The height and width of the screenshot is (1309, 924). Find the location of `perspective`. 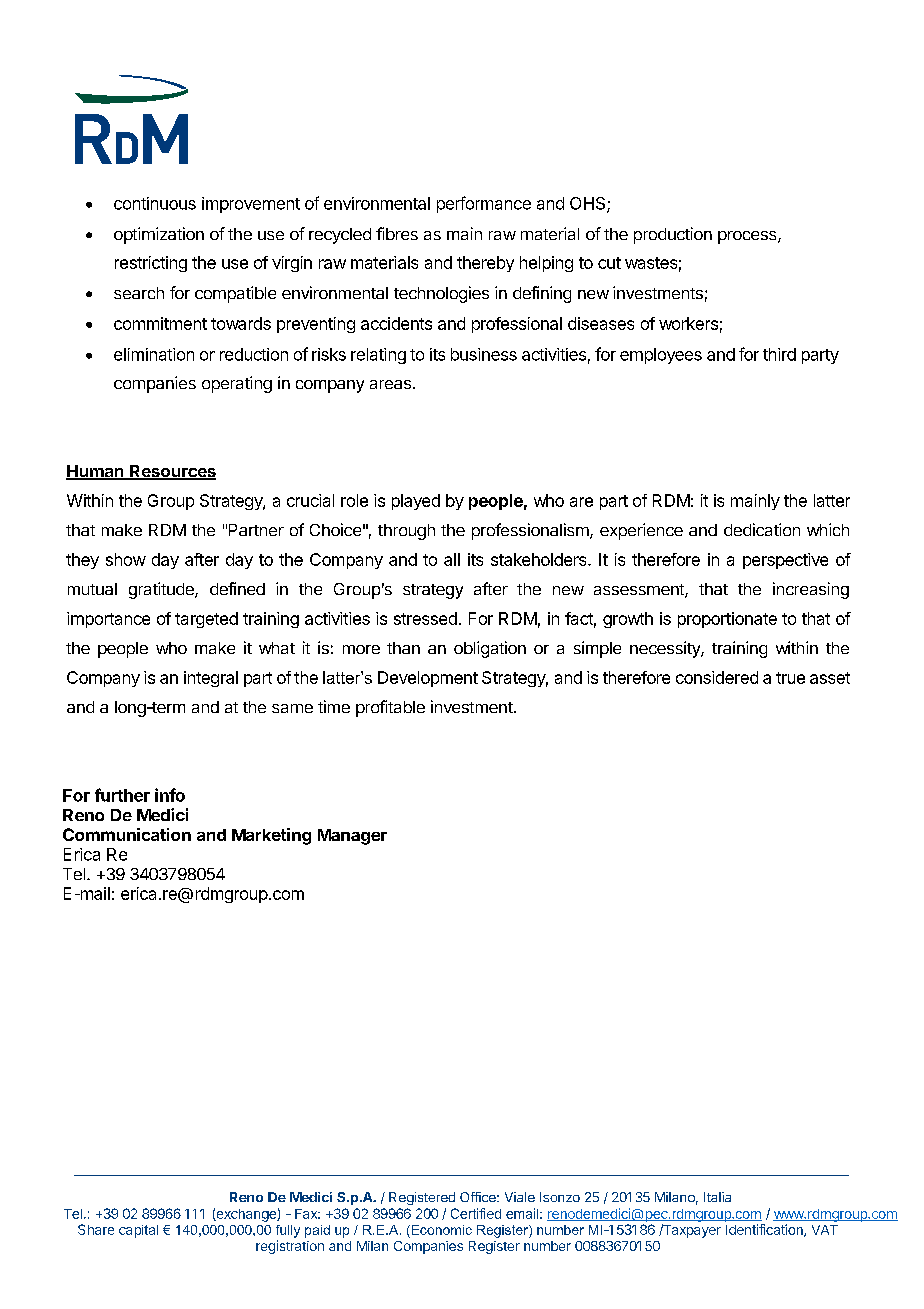

perspective is located at coordinates (785, 561).
